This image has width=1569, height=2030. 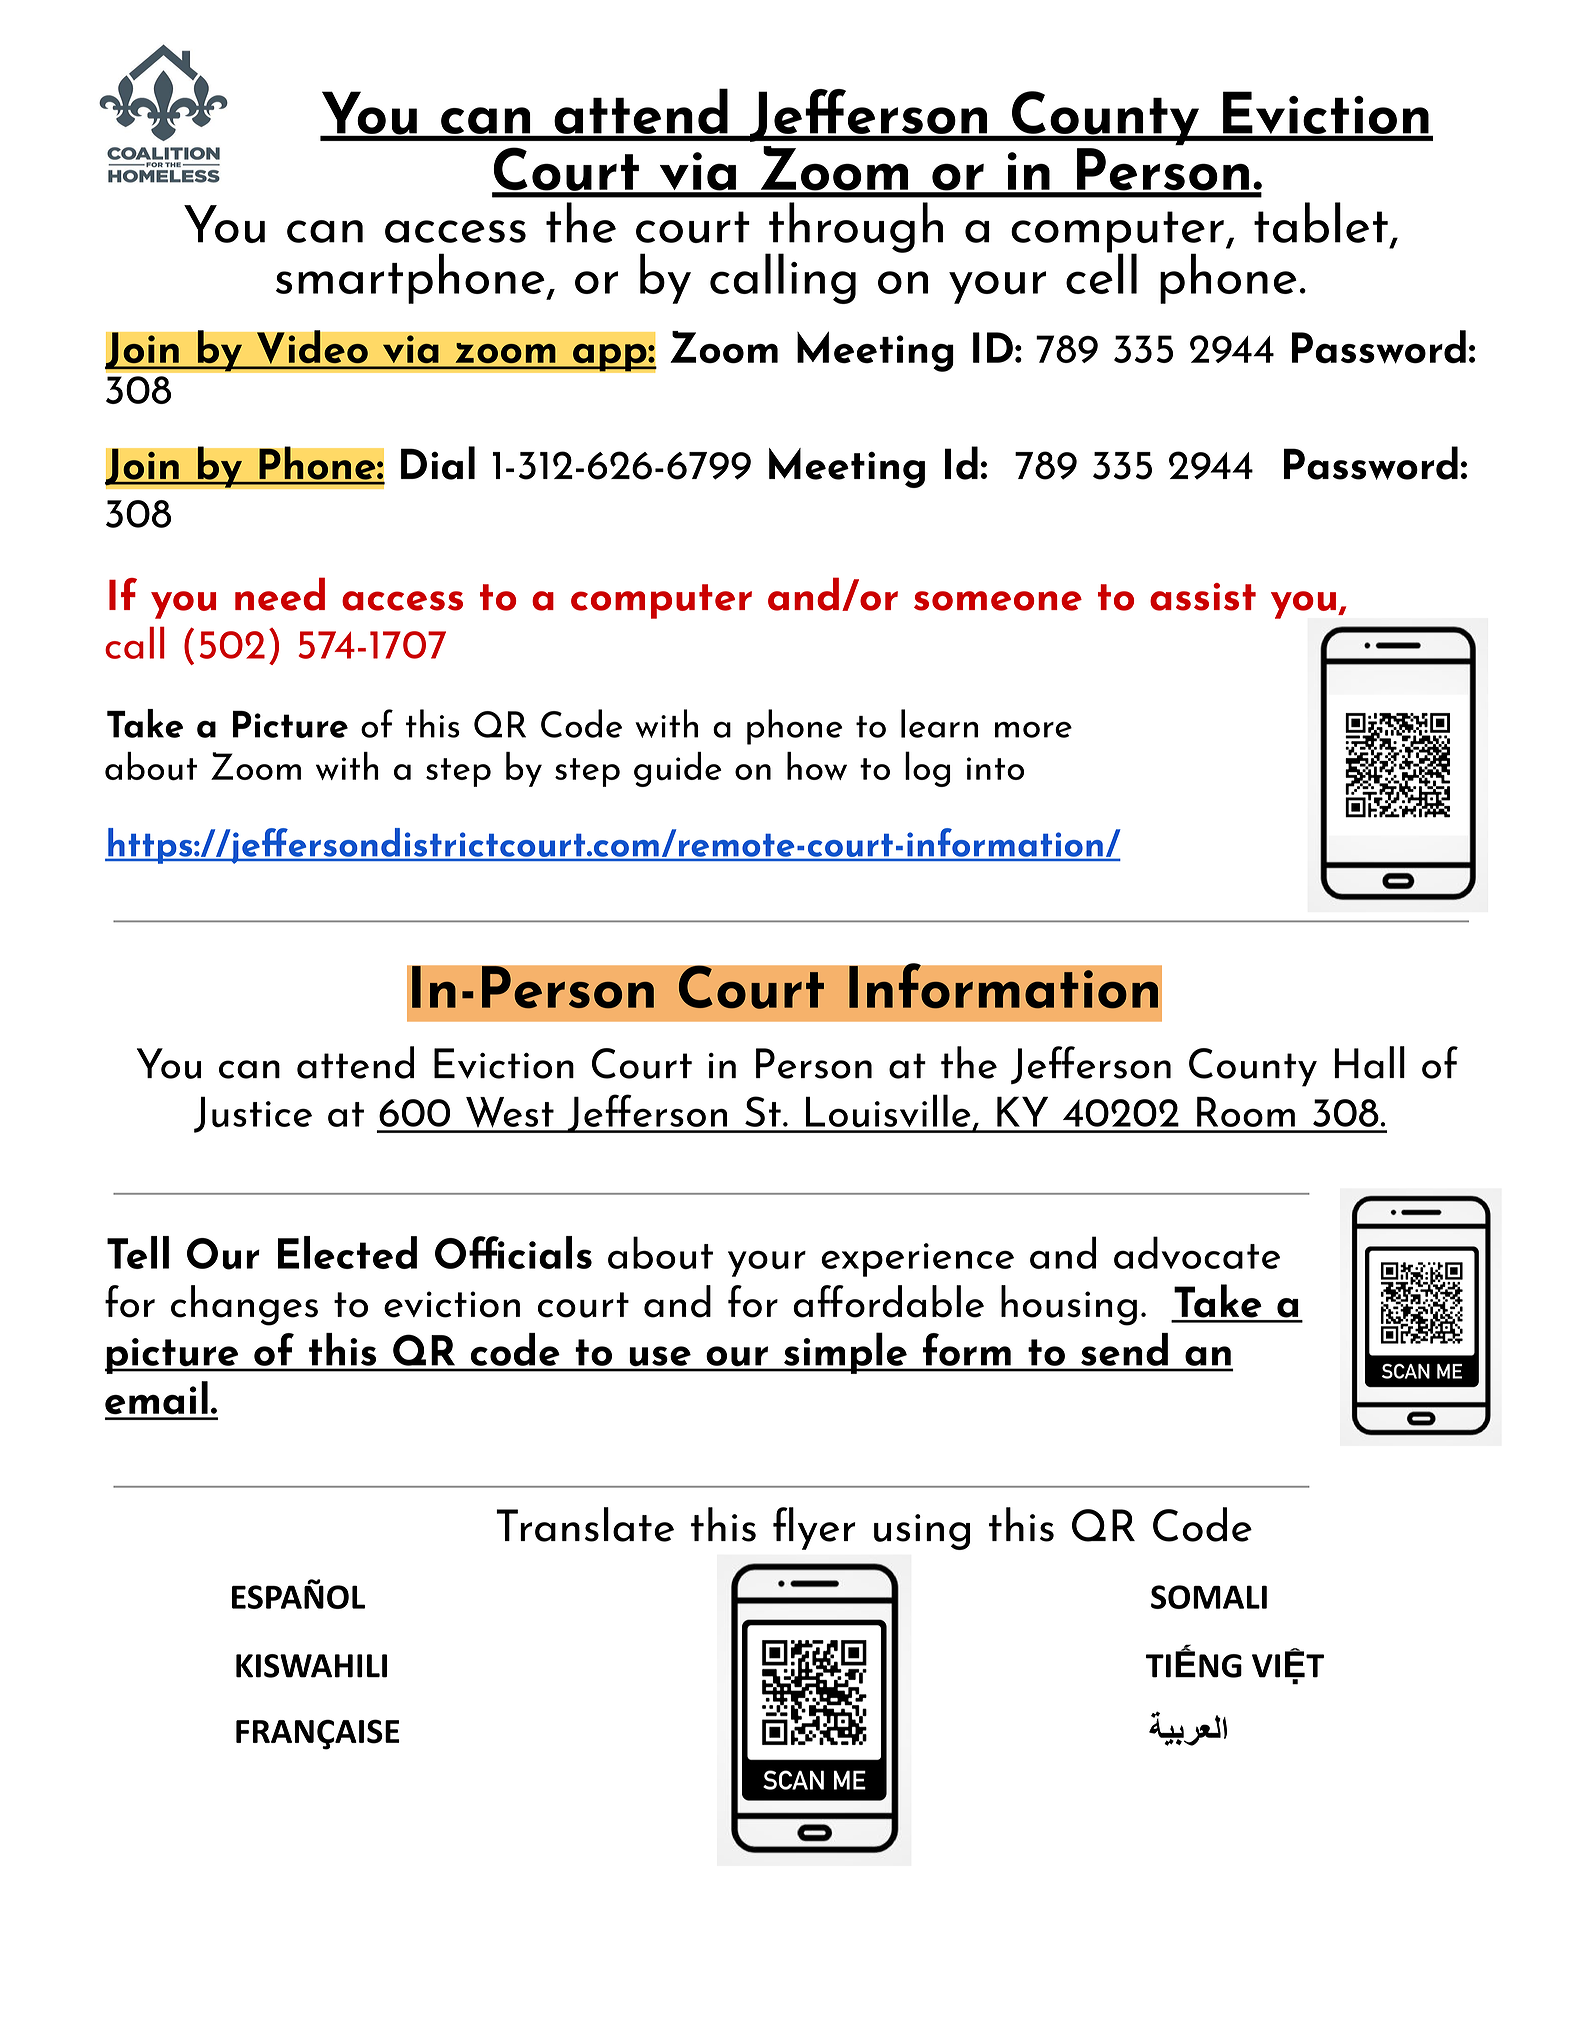 I want to click on simple, so click(x=845, y=1353).
